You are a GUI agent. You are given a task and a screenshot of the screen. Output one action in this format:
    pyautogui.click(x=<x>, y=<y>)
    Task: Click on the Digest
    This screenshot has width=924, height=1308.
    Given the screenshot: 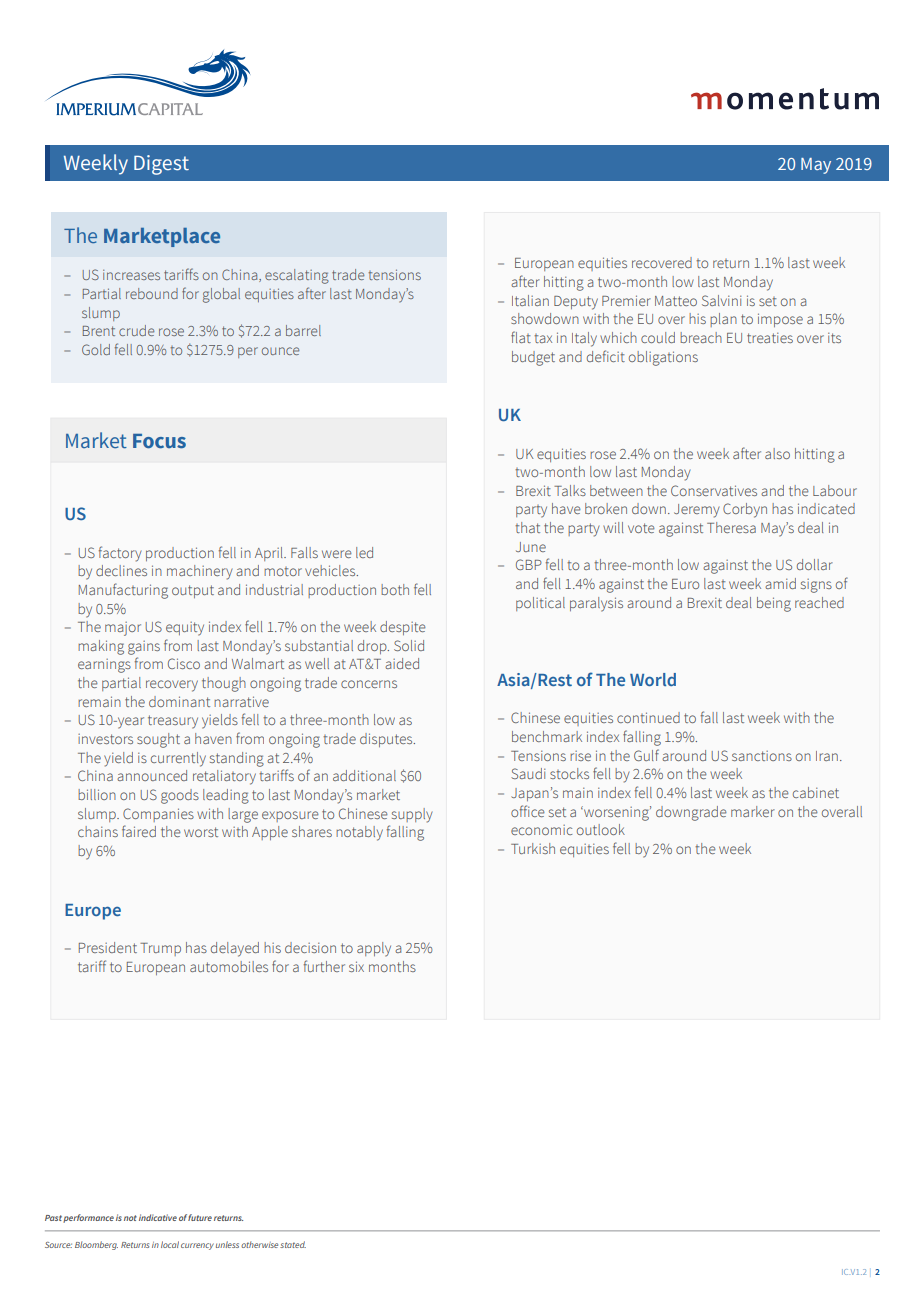 What is the action you would take?
    pyautogui.click(x=161, y=165)
